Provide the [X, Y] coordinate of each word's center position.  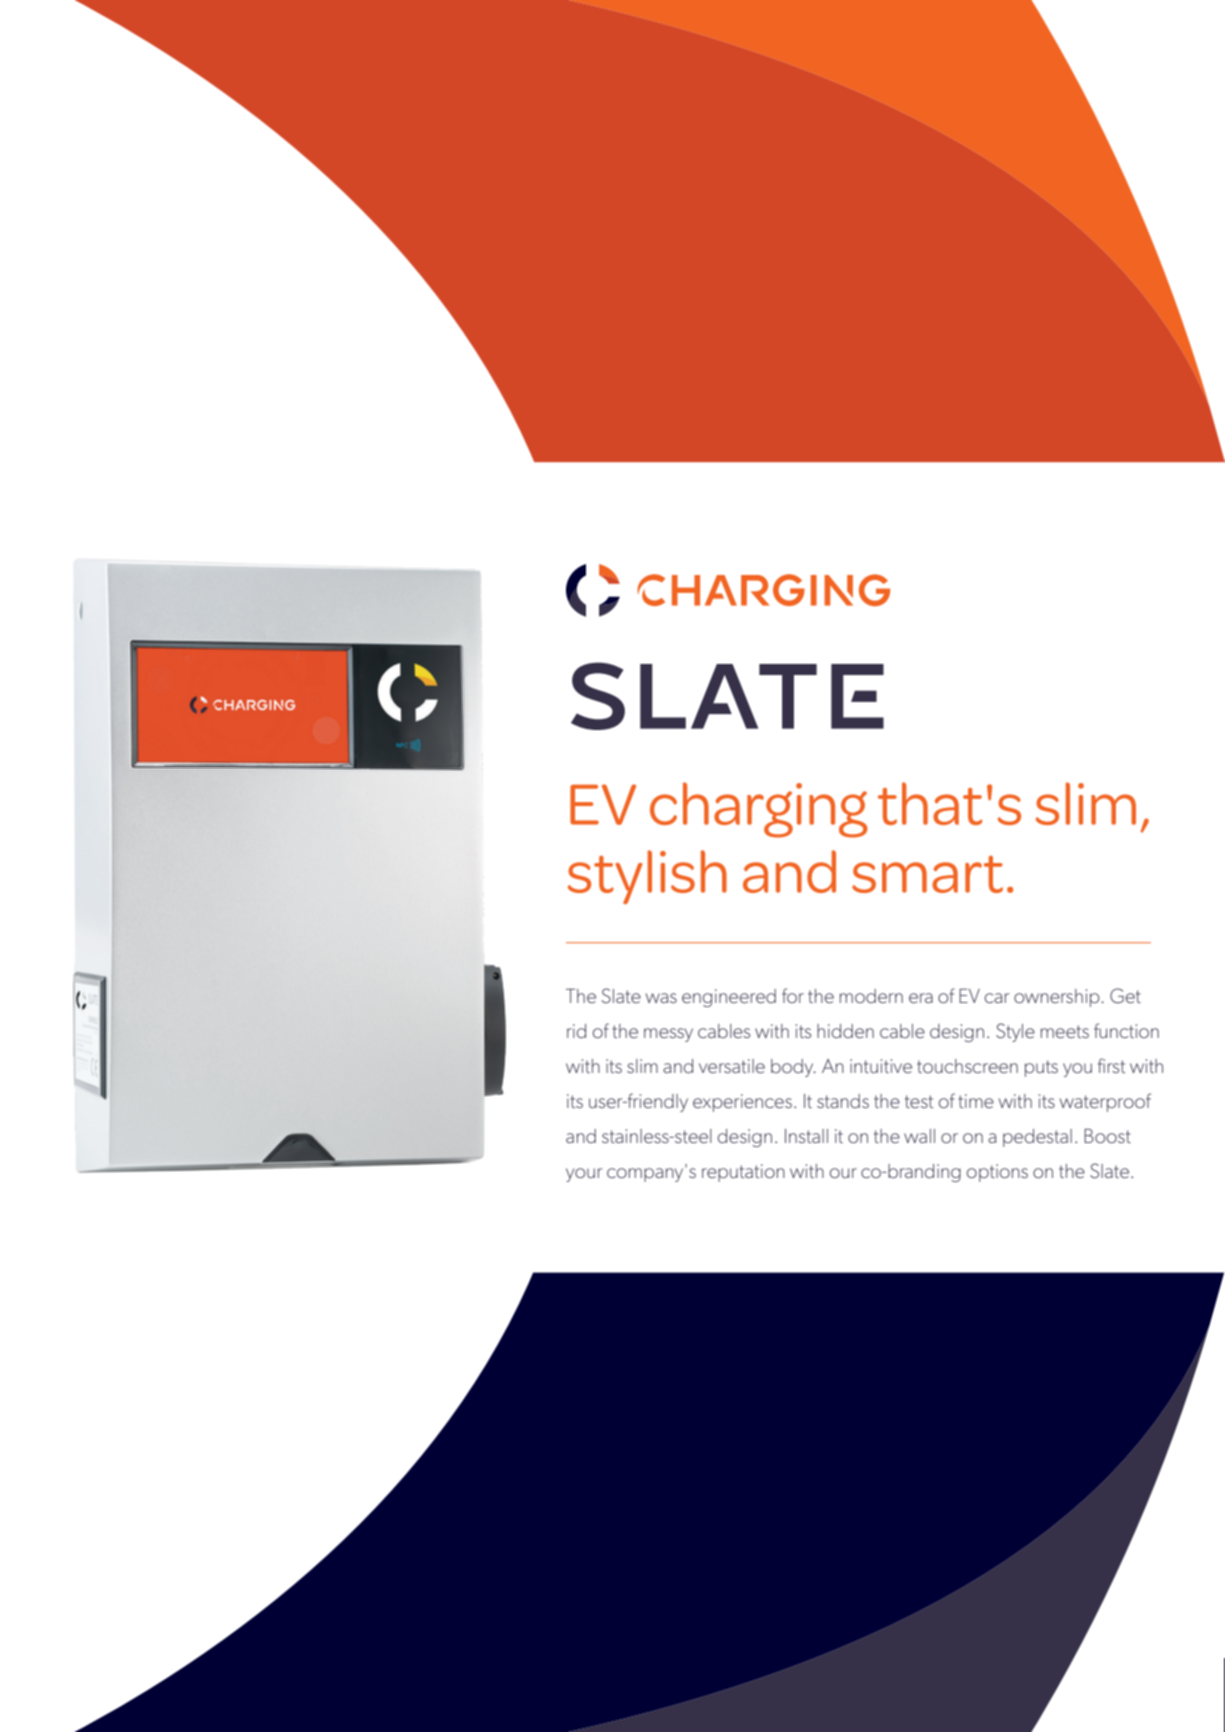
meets [1065, 1031]
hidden [845, 1031]
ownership [1058, 998]
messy [668, 1035]
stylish [647, 877]
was [661, 998]
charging [759, 810]
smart [927, 874]
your [584, 1175]
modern [871, 996]
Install [806, 1136]
